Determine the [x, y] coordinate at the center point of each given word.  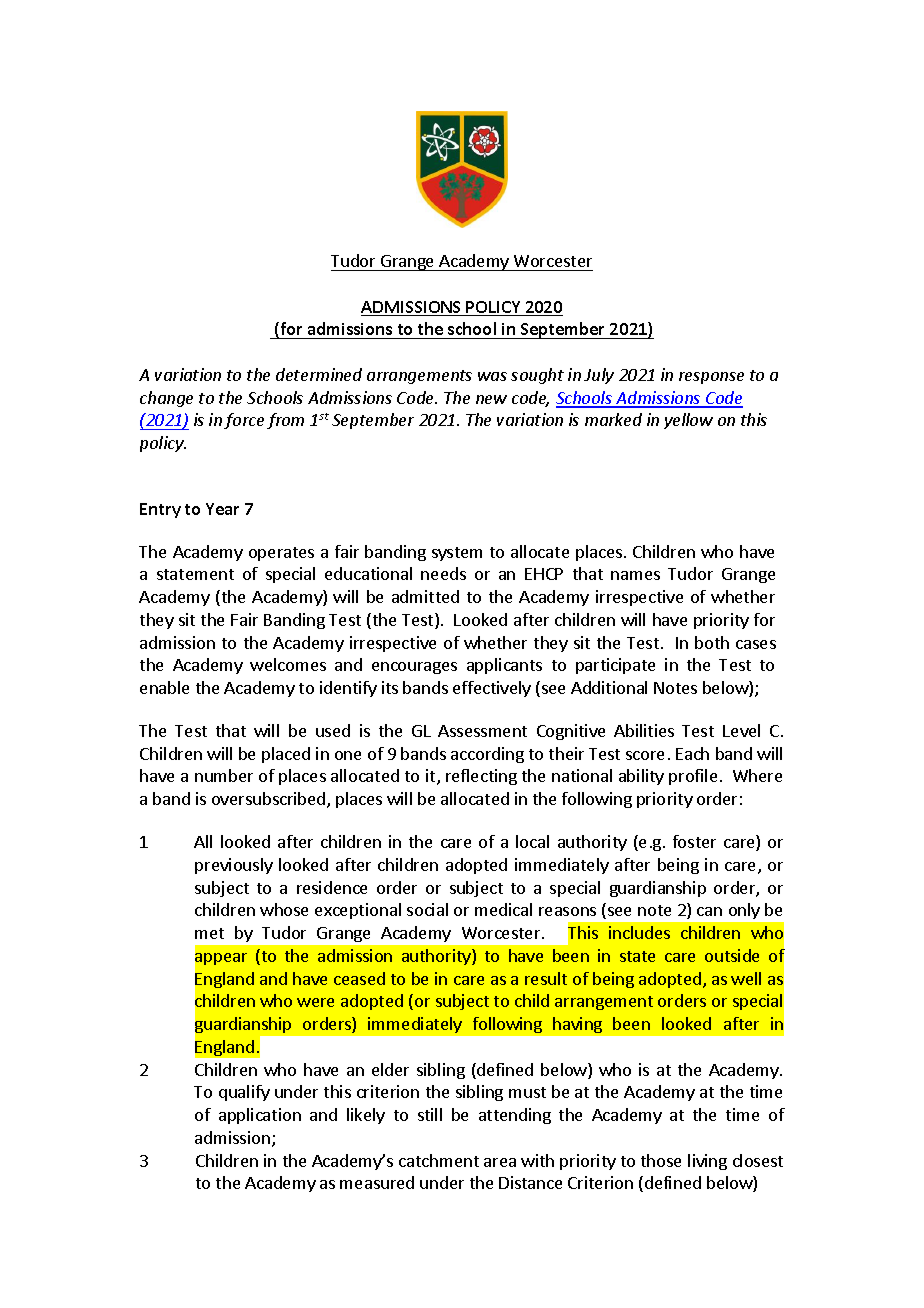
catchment [439, 1160]
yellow [688, 421]
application [260, 1116]
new [491, 399]
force [244, 421]
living [707, 1162]
